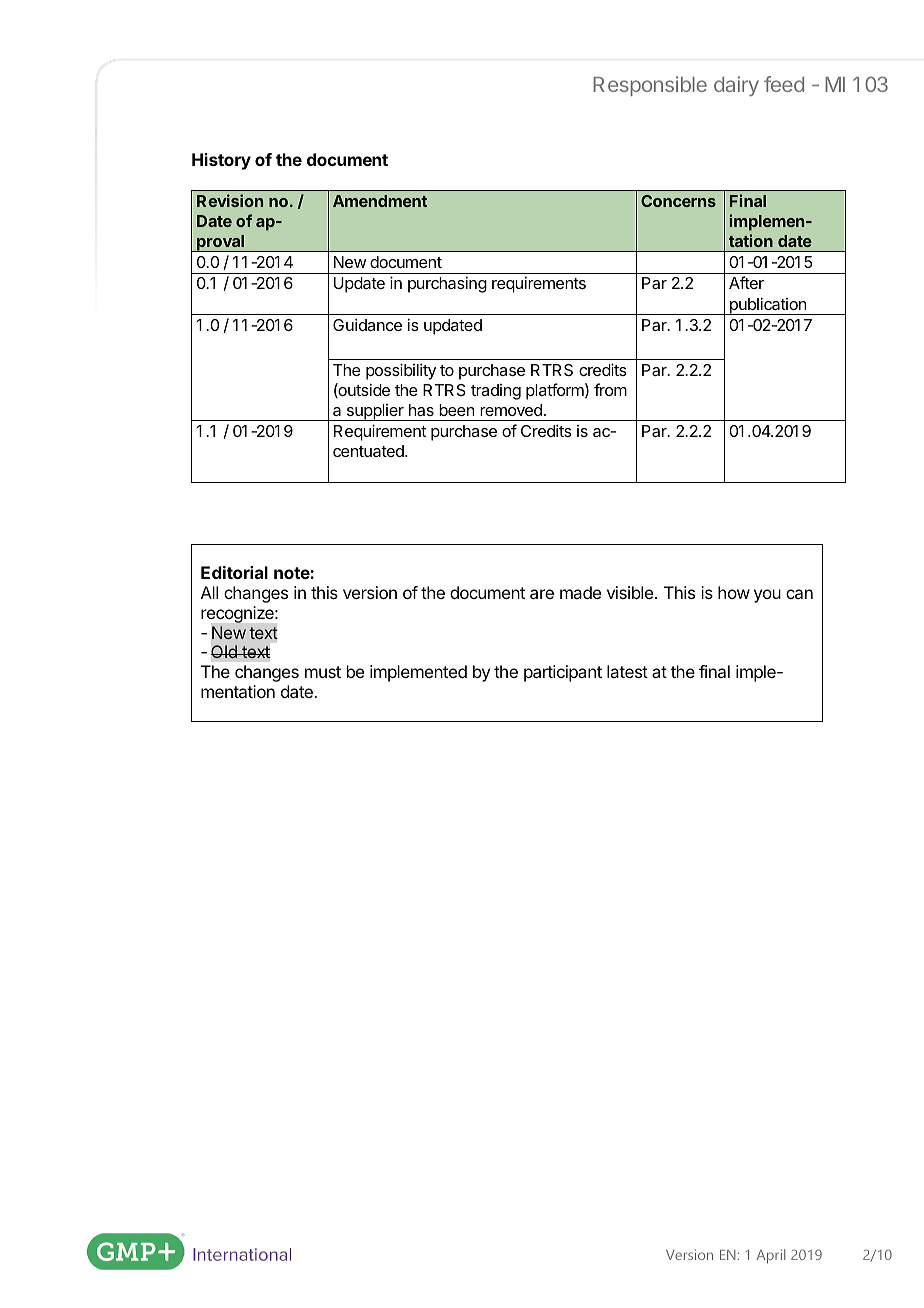 The height and width of the page is (1308, 924). I want to click on Responsible, so click(650, 86).
